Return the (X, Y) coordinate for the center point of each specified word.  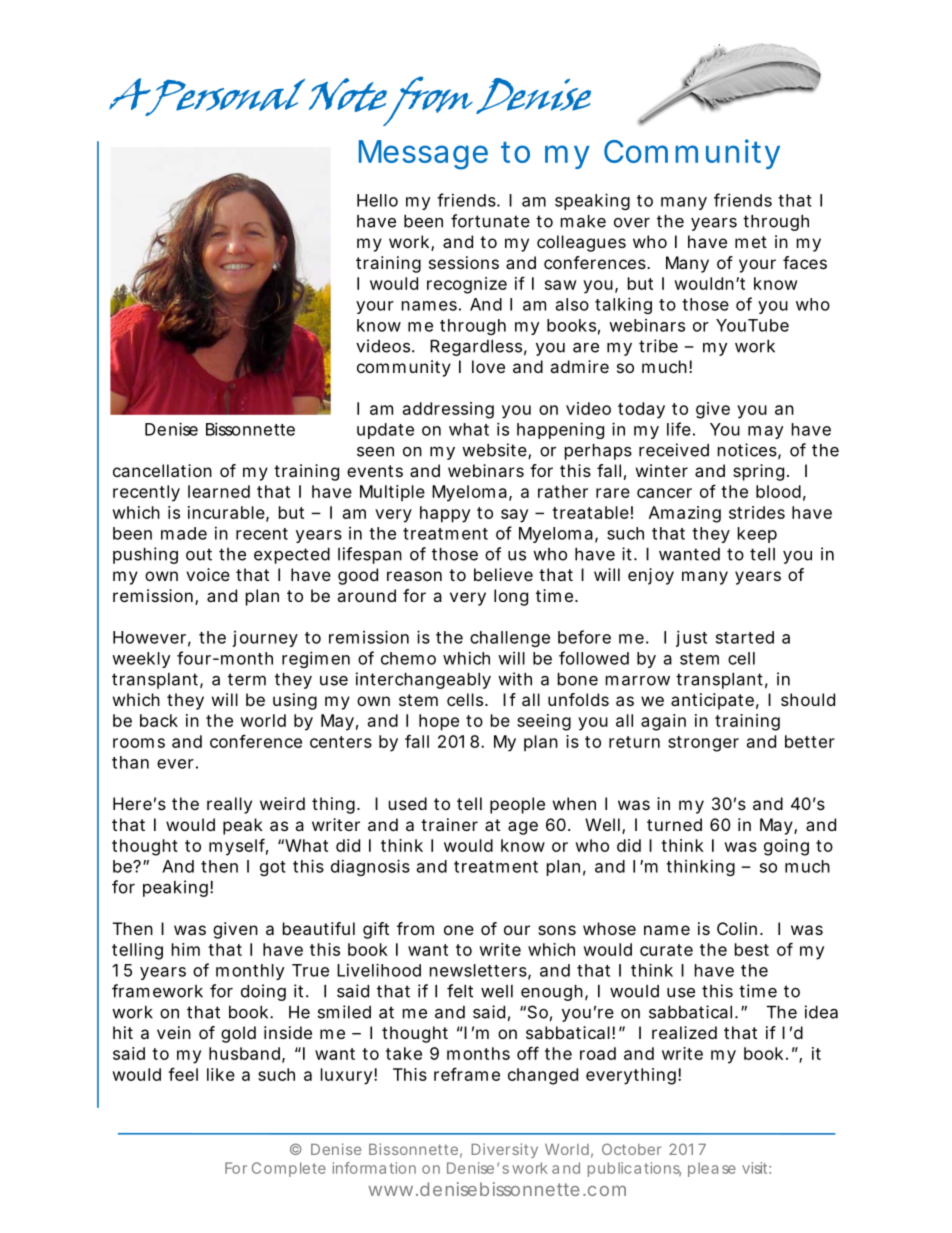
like (221, 1074)
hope (439, 722)
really (229, 805)
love (488, 366)
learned (219, 491)
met (751, 242)
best (752, 949)
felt (460, 991)
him (186, 949)
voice (208, 574)
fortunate (490, 221)
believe (503, 574)
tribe (658, 346)
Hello (377, 200)
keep (757, 535)
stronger (703, 744)
